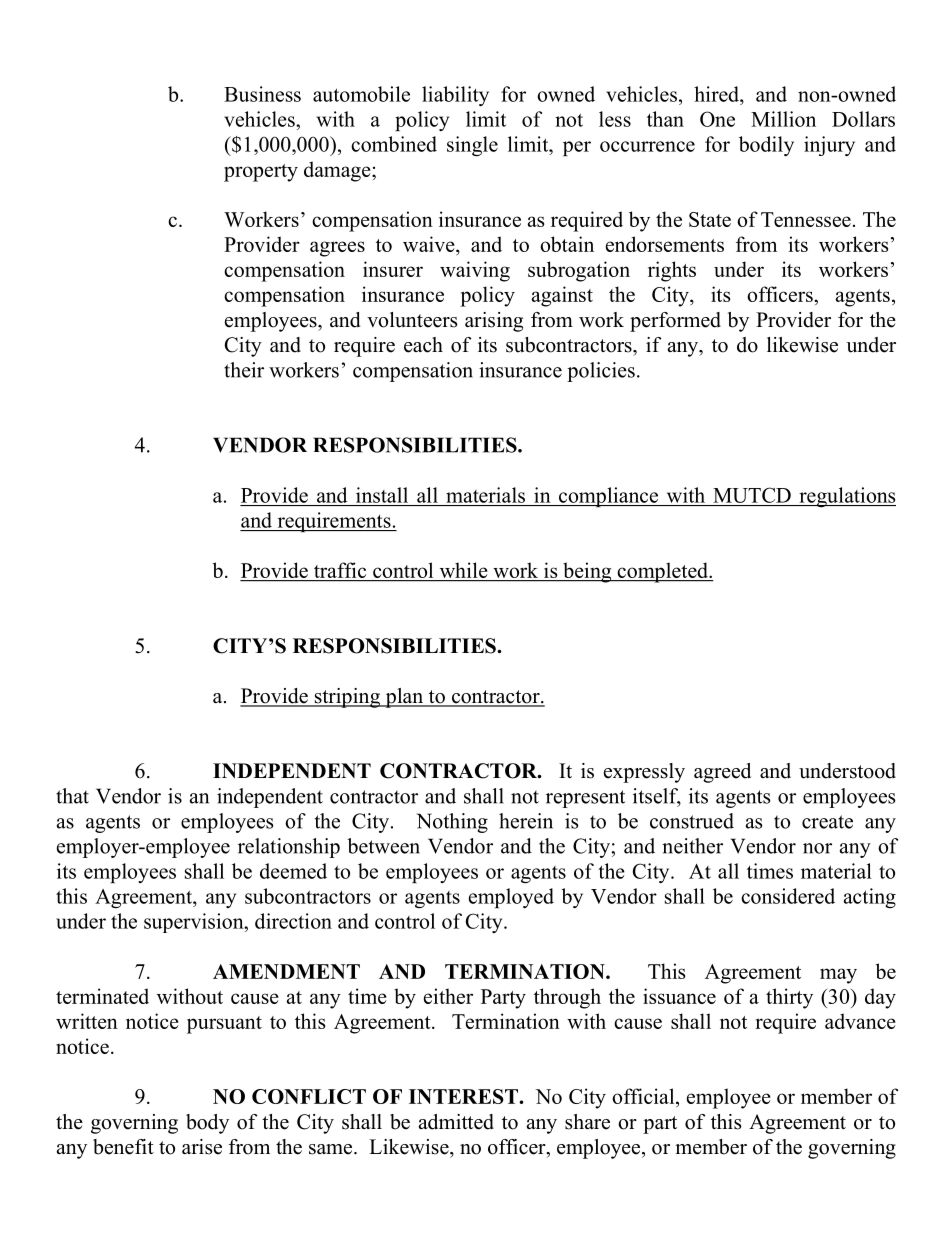  Describe the element at coordinates (846, 497) in the document. I see `regulations` at that location.
